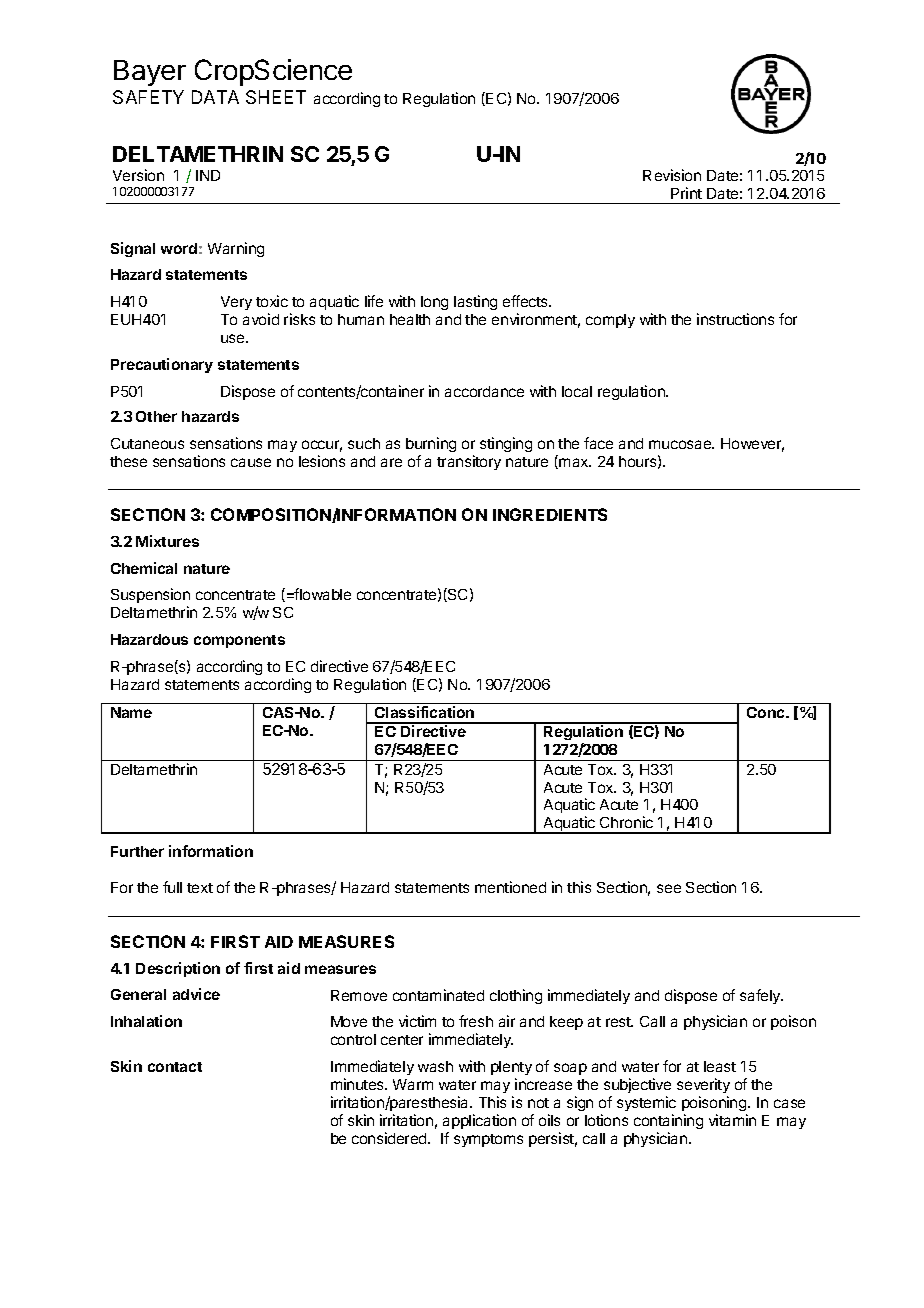  I want to click on burning, so click(431, 446).
